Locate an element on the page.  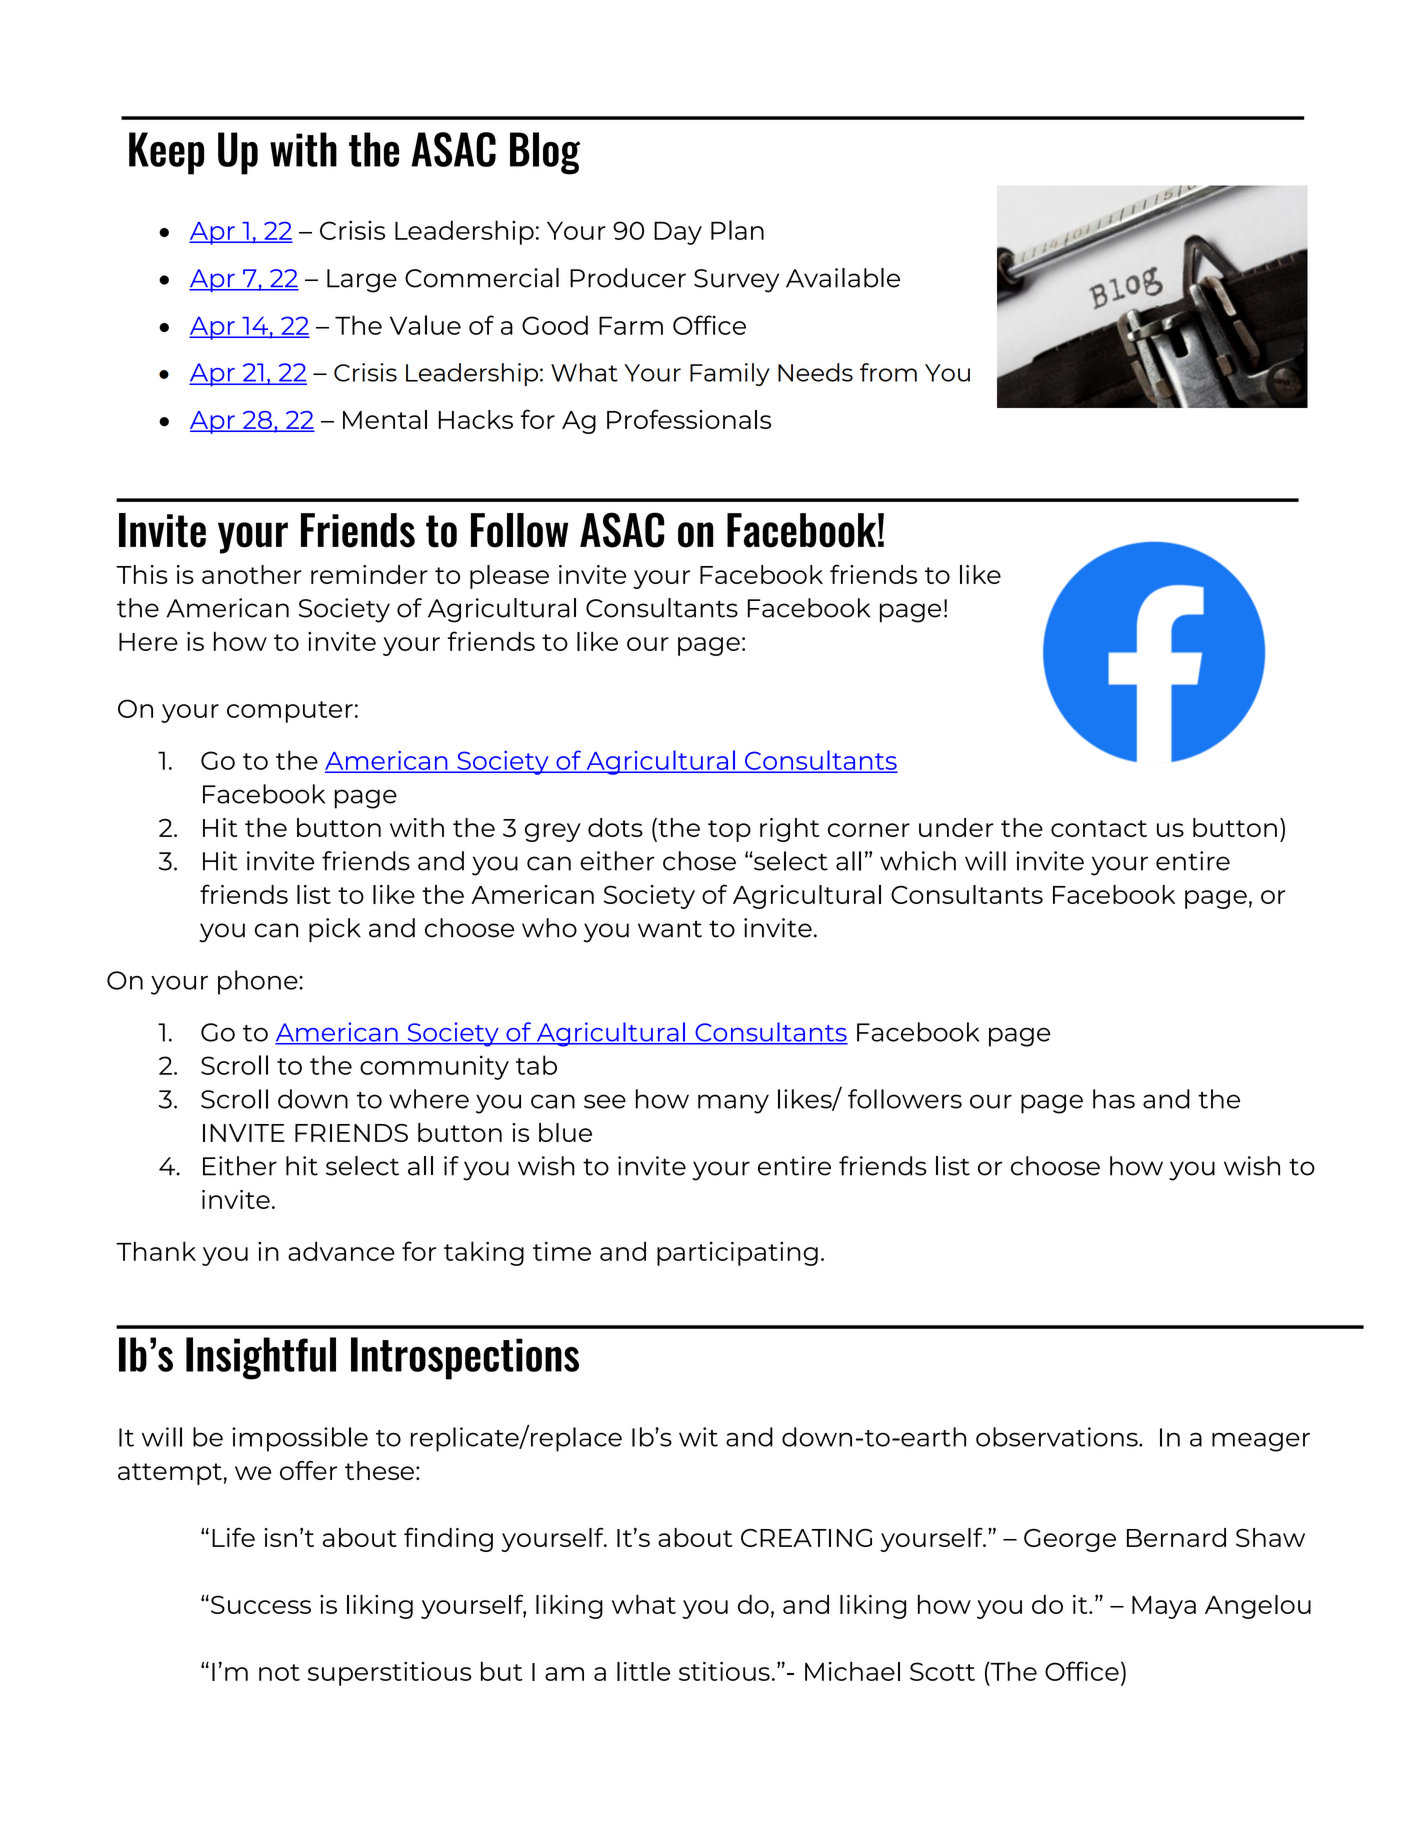
Success is located at coordinates (261, 1604).
